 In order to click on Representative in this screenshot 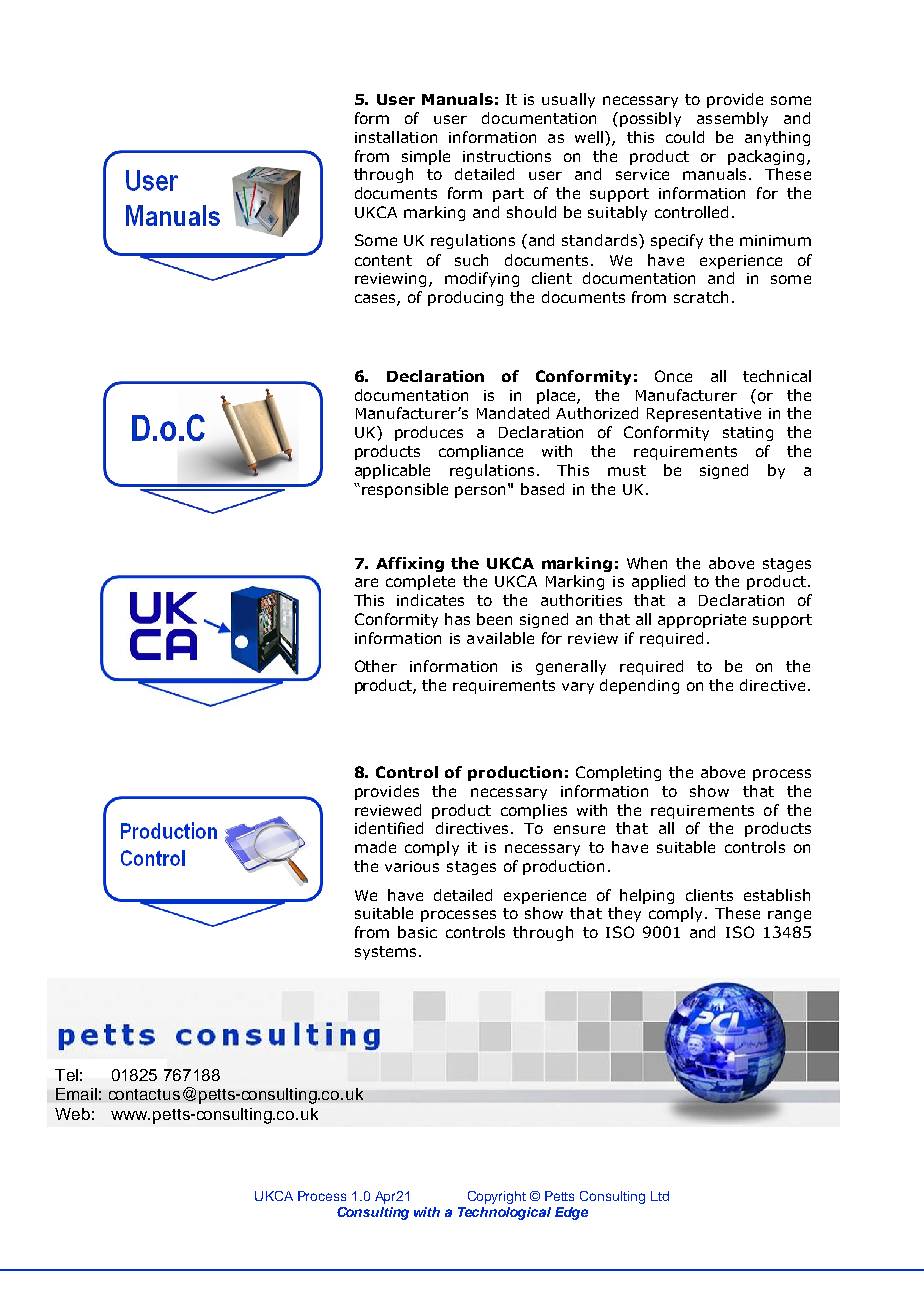, I will do `click(704, 415)`.
